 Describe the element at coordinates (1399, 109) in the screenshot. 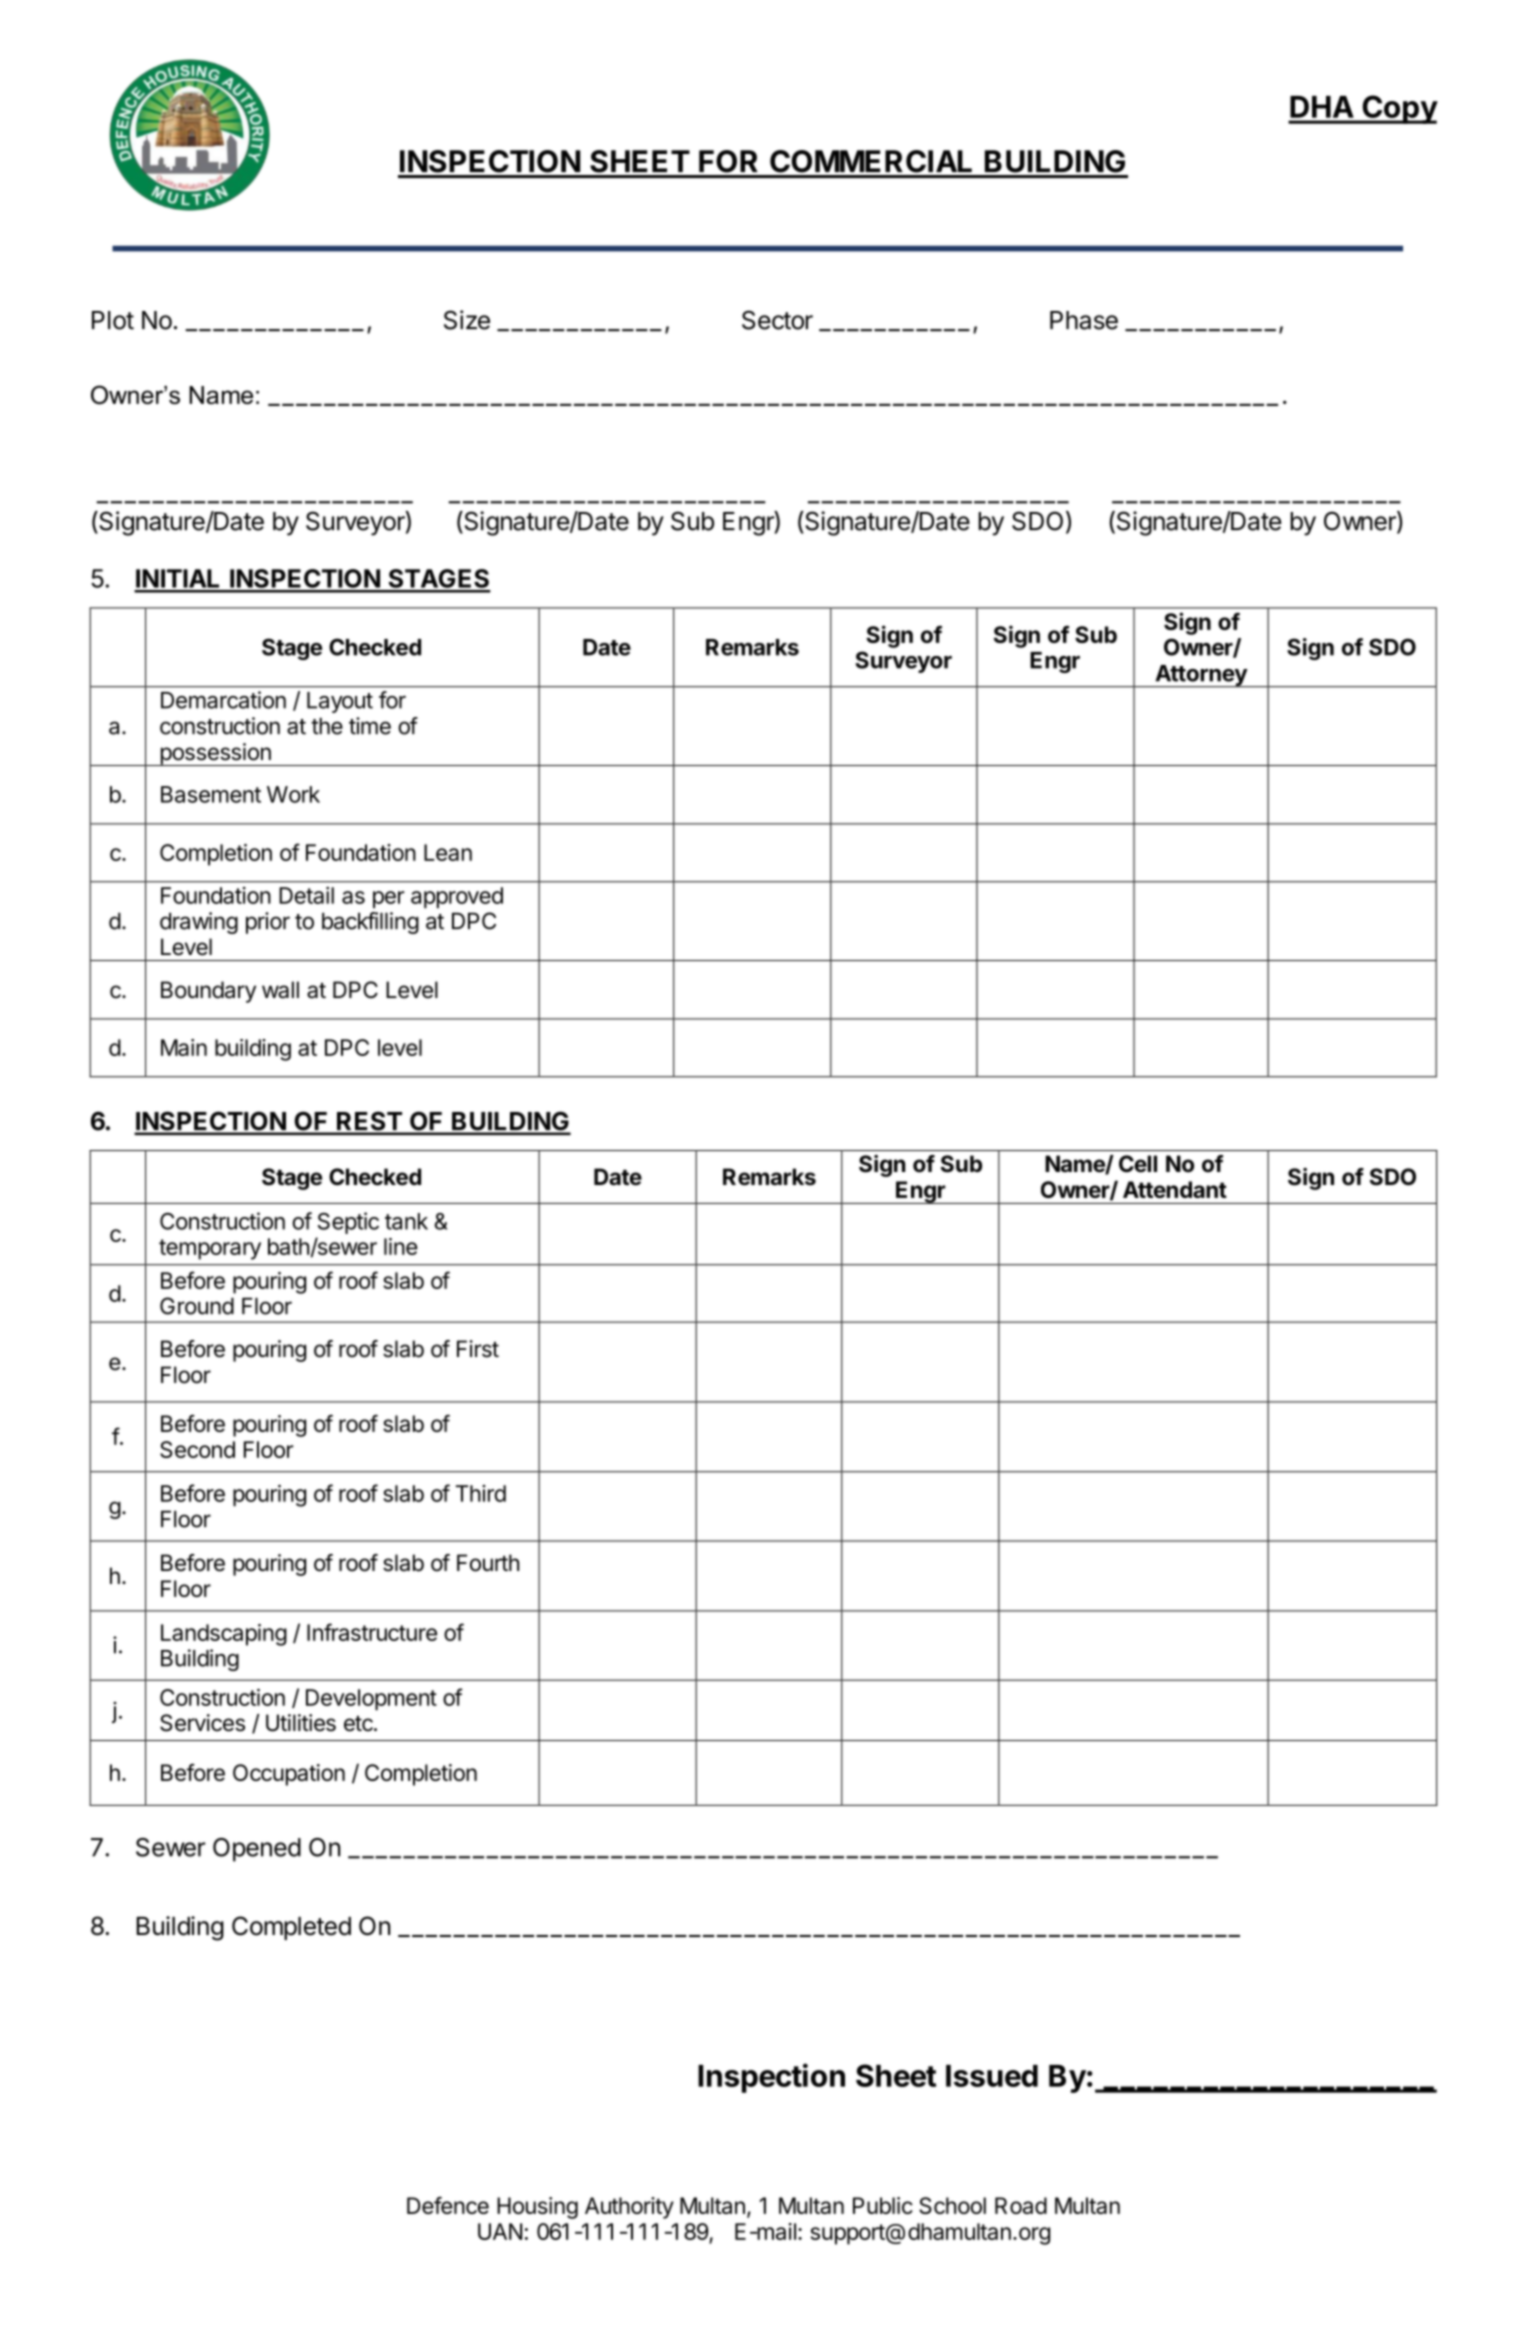

I see `Copy` at that location.
